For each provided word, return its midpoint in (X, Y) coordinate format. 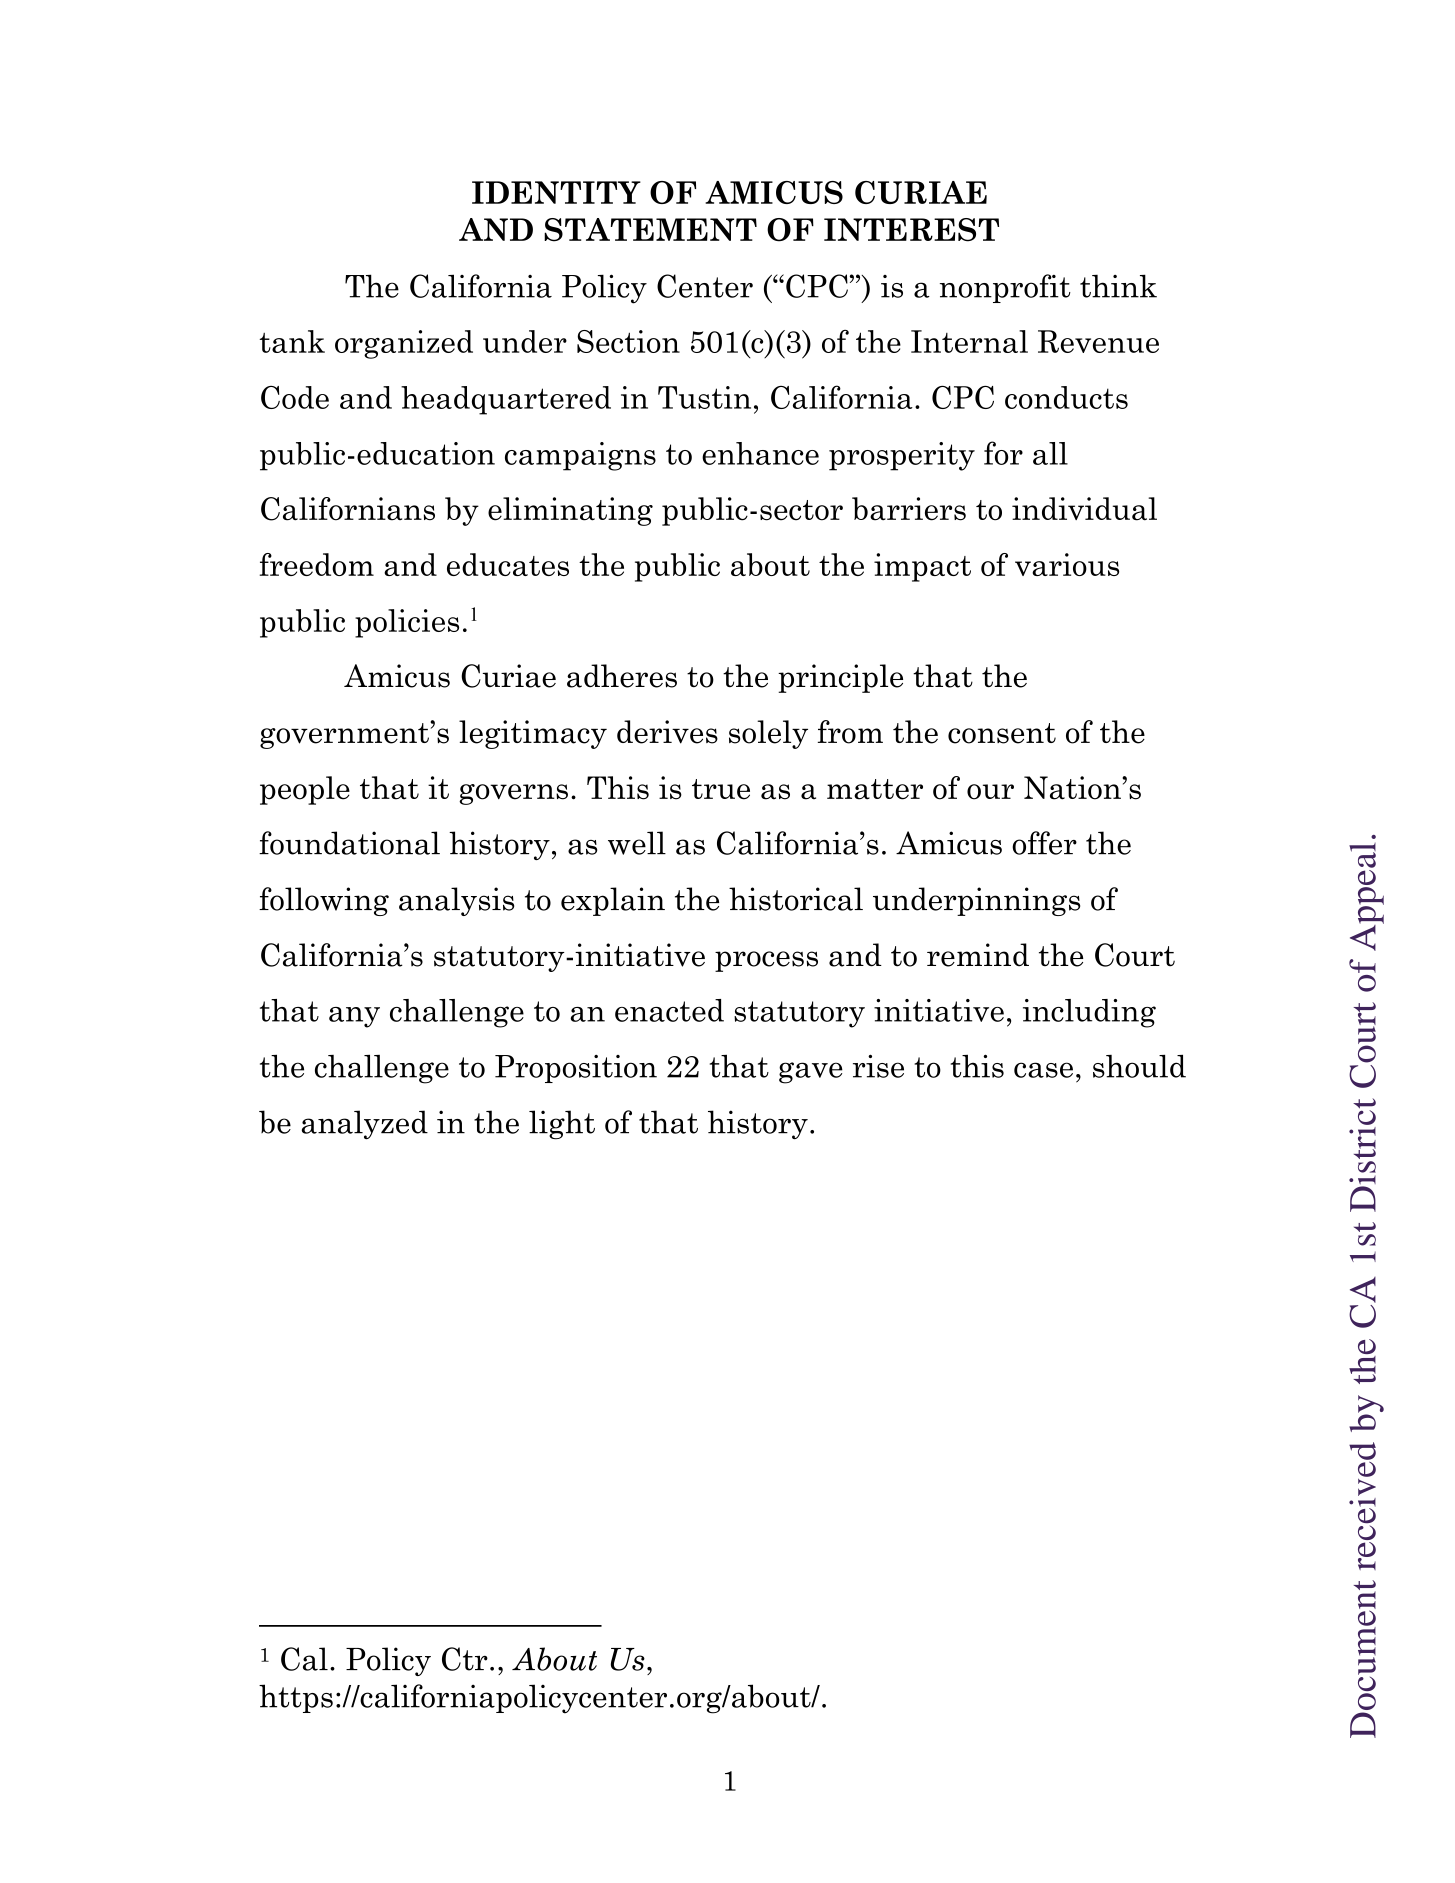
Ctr (465, 1659)
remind (978, 955)
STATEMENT (650, 230)
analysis (456, 901)
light (562, 1125)
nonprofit (1005, 288)
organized (404, 344)
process (766, 961)
